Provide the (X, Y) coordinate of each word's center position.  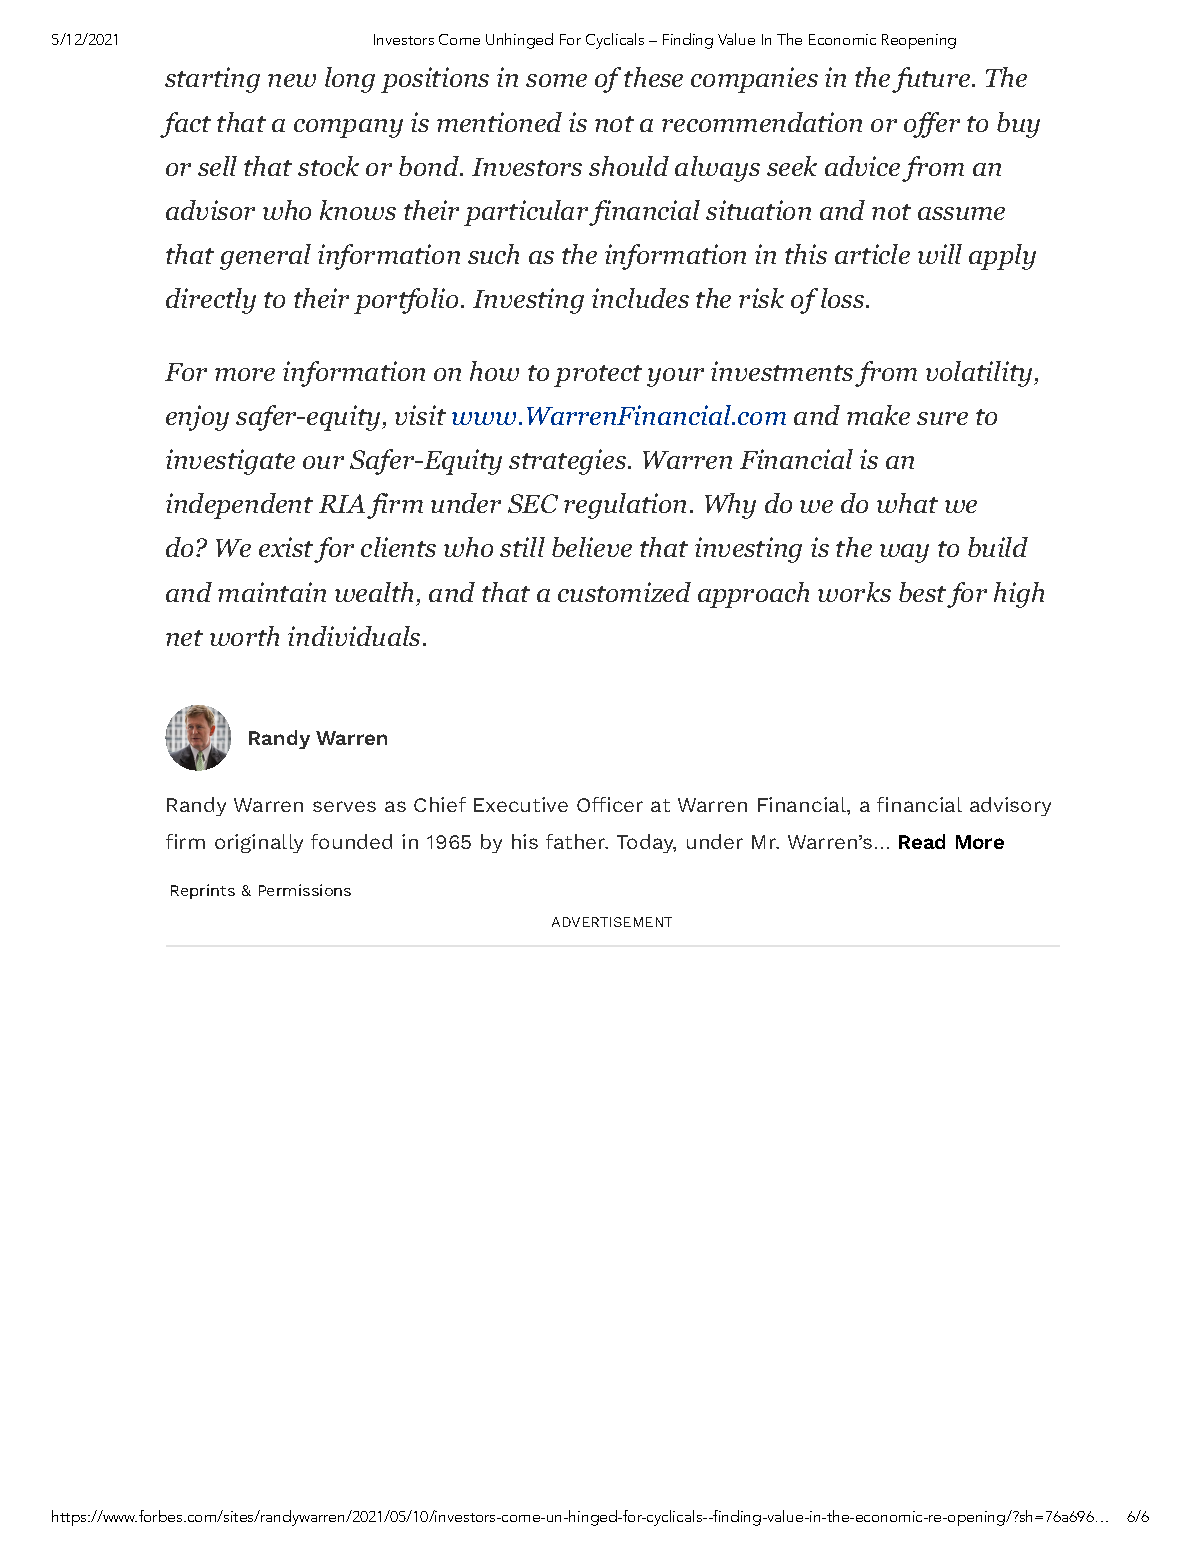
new (292, 80)
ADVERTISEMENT (612, 922)
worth (244, 636)
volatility (979, 374)
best (922, 592)
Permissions (305, 890)
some (556, 80)
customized (624, 592)
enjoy (197, 418)
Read (922, 841)
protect (598, 376)
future (931, 80)
